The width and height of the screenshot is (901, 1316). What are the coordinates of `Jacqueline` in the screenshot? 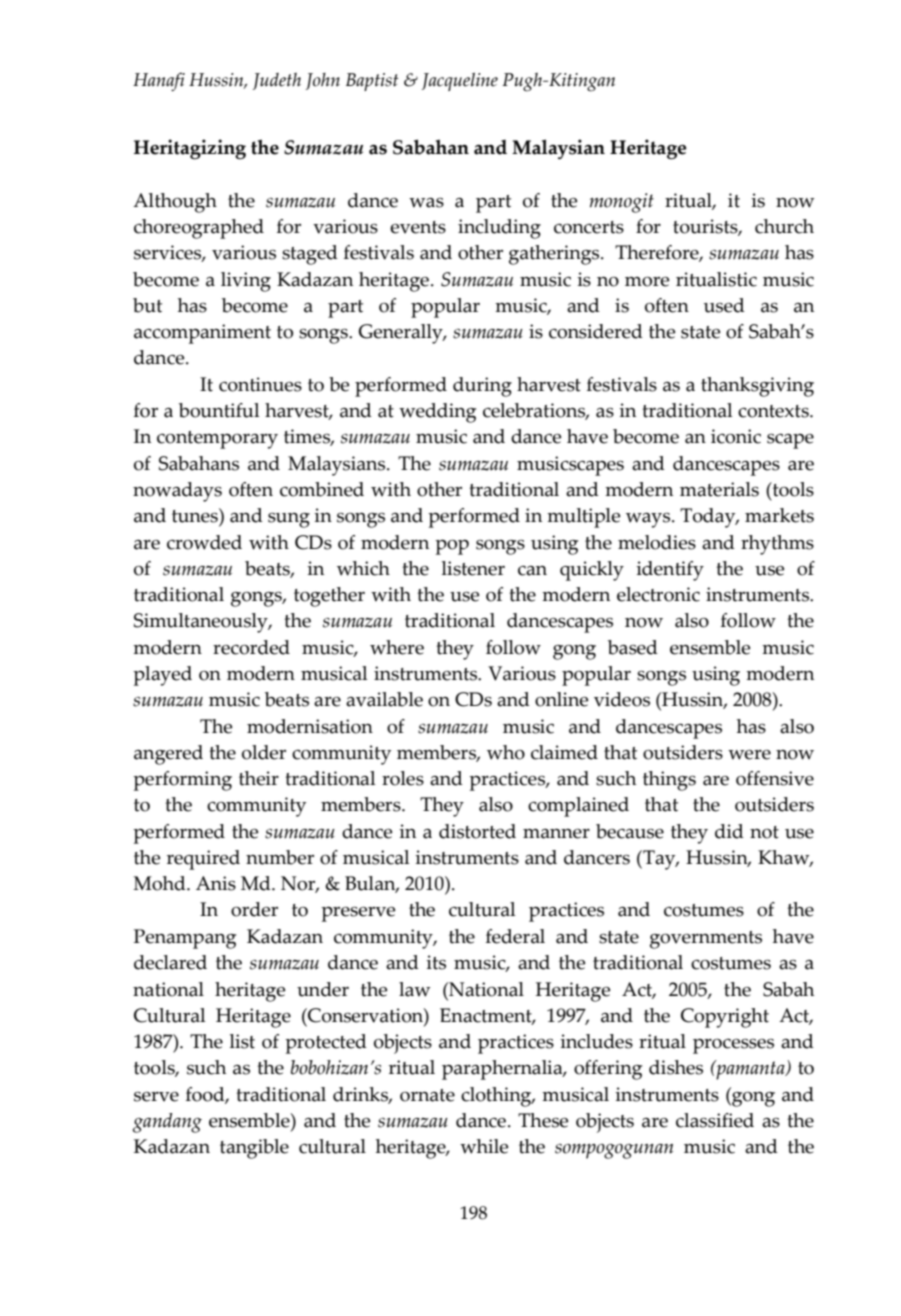 It's located at (459, 82).
